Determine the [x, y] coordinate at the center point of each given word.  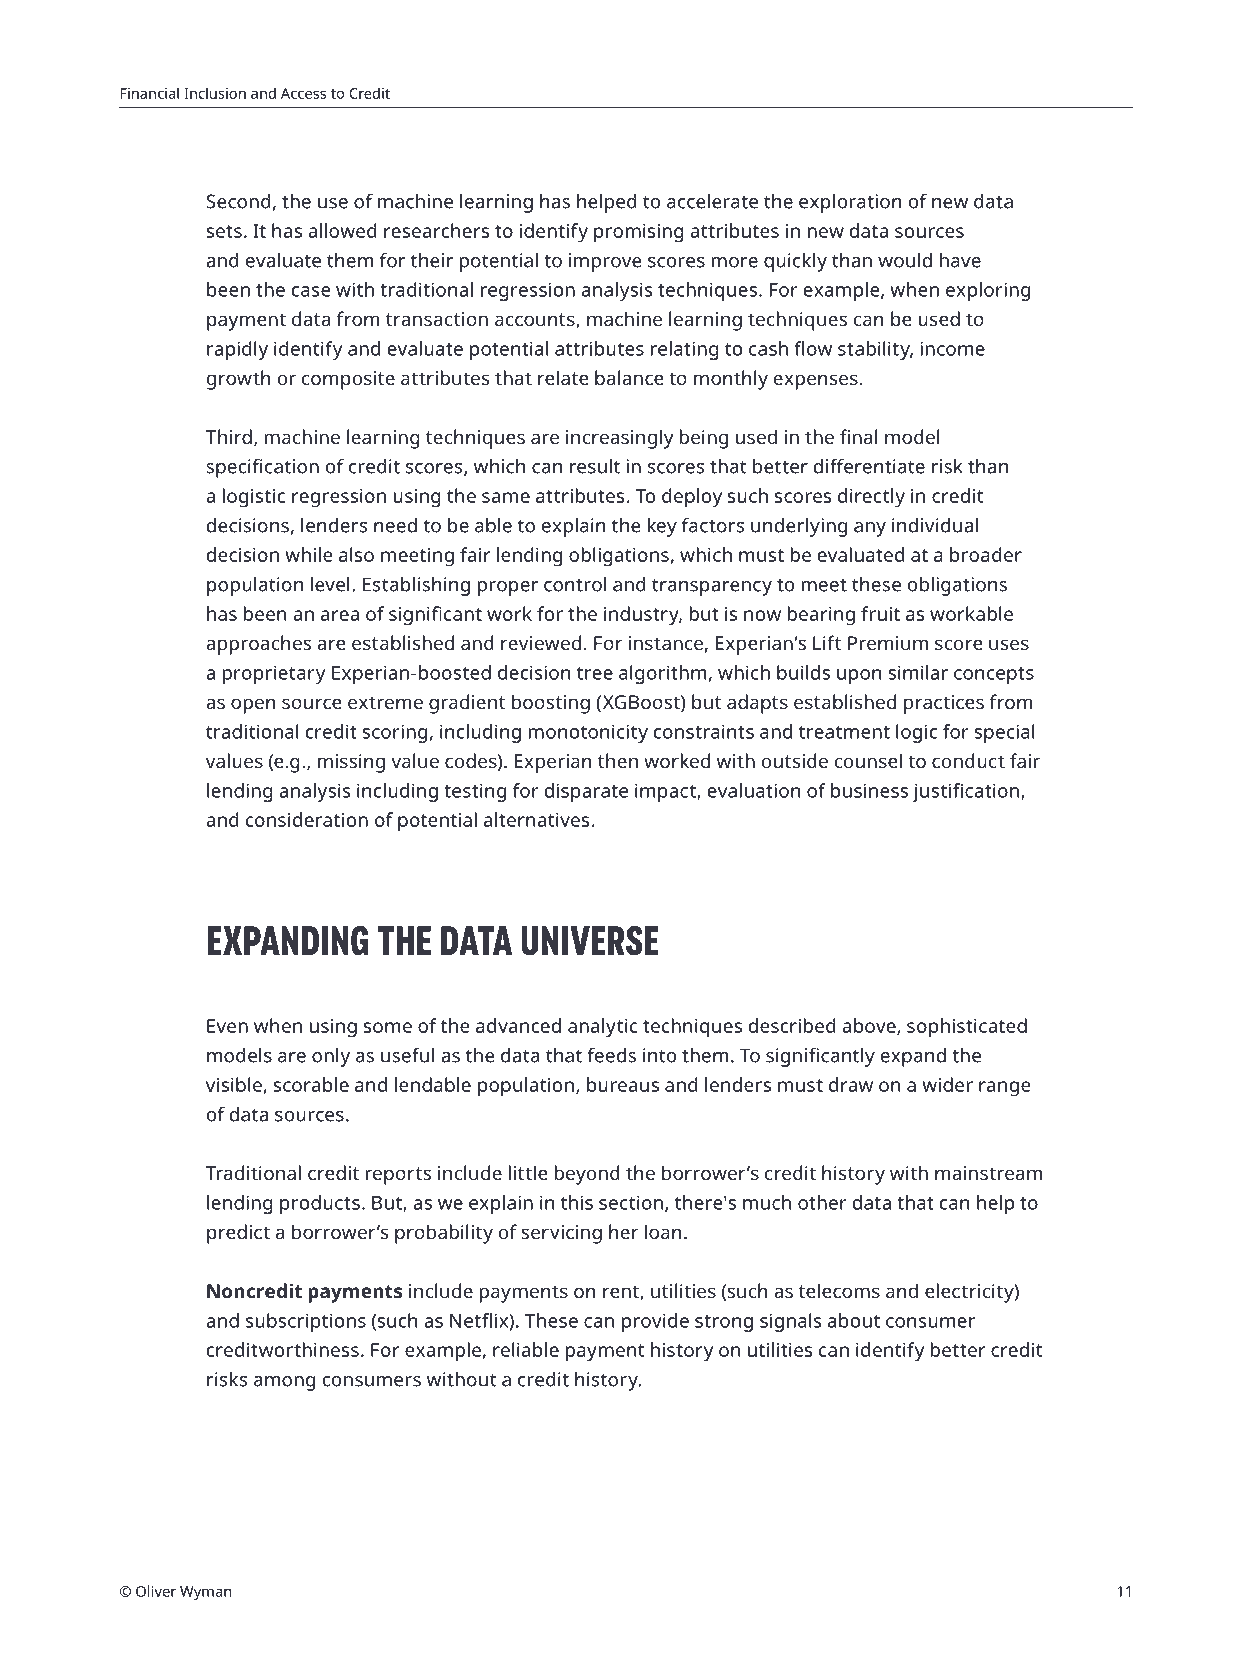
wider [947, 1084]
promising [639, 233]
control [575, 584]
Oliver [156, 1591]
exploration [850, 203]
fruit [880, 613]
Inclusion [215, 93]
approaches [258, 645]
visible [235, 1085]
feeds [611, 1055]
